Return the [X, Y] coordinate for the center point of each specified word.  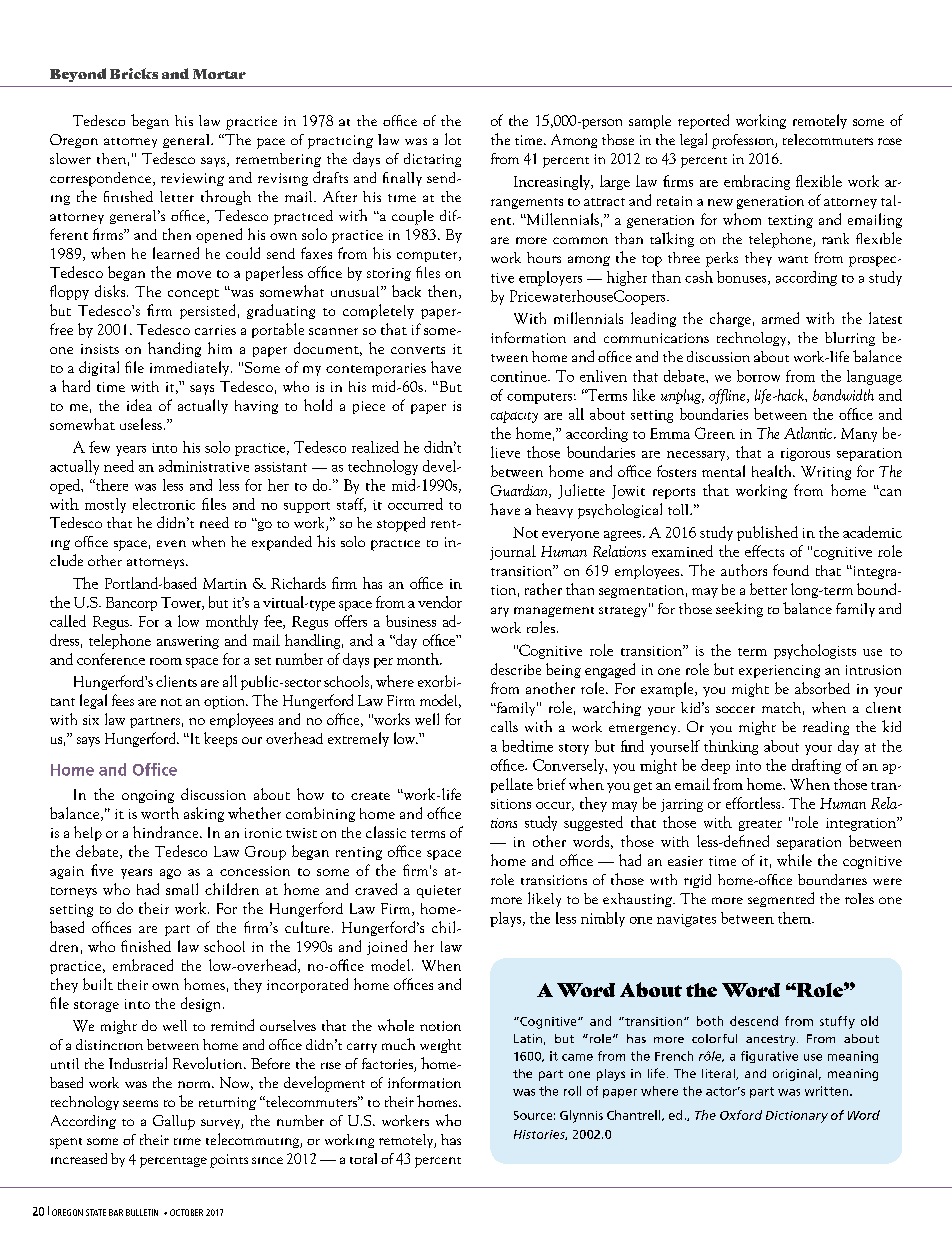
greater [760, 825]
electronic [164, 504]
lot [453, 139]
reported [703, 121]
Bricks [134, 73]
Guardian [520, 491]
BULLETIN [142, 1212]
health [773, 471]
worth [160, 813]
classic [386, 832]
